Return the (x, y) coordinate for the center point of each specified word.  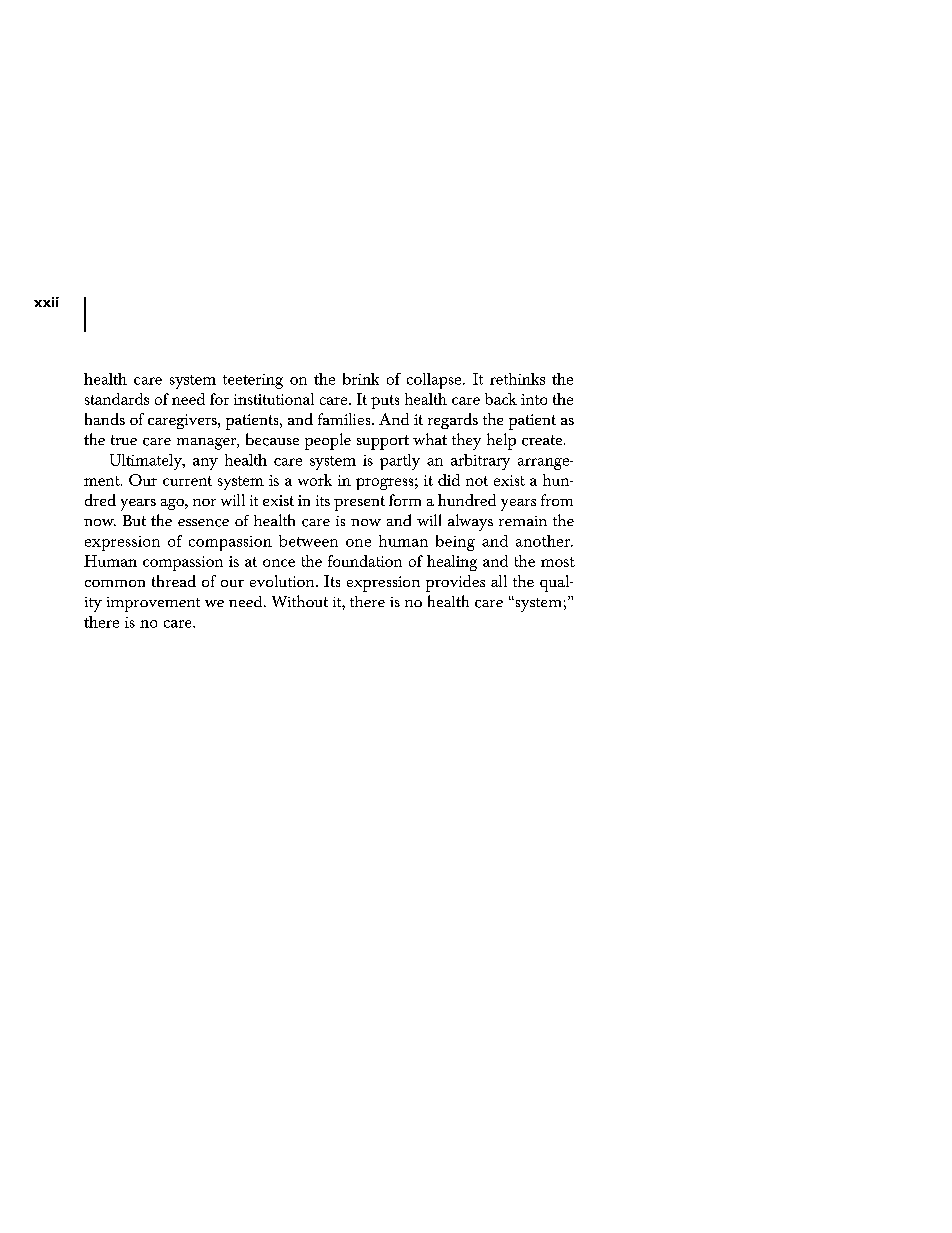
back (501, 399)
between (308, 541)
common (115, 583)
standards (117, 399)
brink (361, 379)
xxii (46, 302)
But (134, 520)
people (328, 441)
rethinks (517, 379)
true (124, 440)
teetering (253, 381)
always (470, 522)
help (501, 441)
